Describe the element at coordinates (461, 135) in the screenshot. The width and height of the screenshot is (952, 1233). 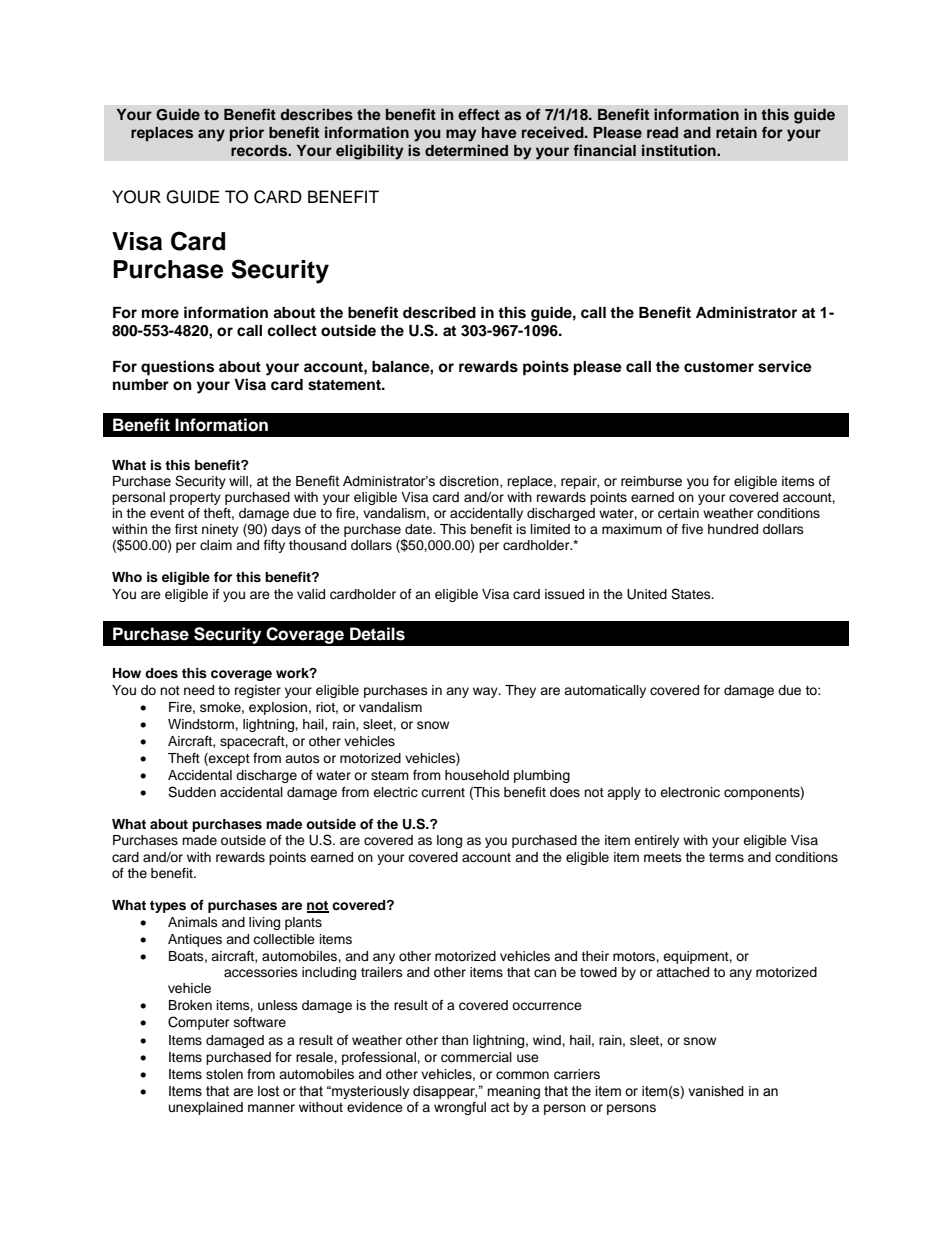
I see `may` at that location.
